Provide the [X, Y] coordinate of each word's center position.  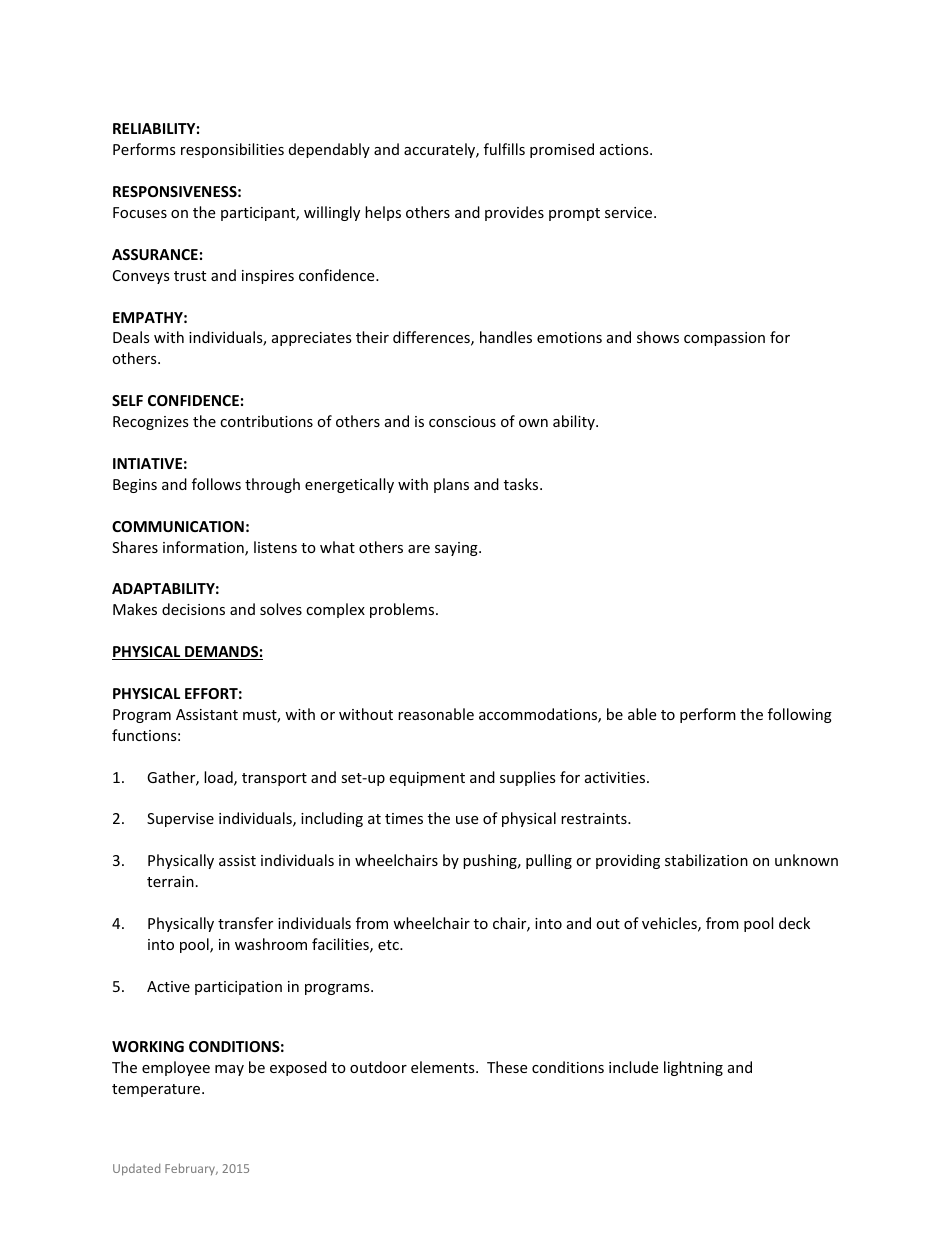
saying [457, 549]
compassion [724, 339]
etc [389, 945]
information [204, 548]
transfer [245, 923]
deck [794, 923]
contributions [266, 421]
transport [274, 779]
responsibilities [232, 150]
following [800, 715]
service [630, 212]
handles [506, 337]
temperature [157, 1090]
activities [616, 777]
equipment [427, 779]
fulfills [504, 149]
